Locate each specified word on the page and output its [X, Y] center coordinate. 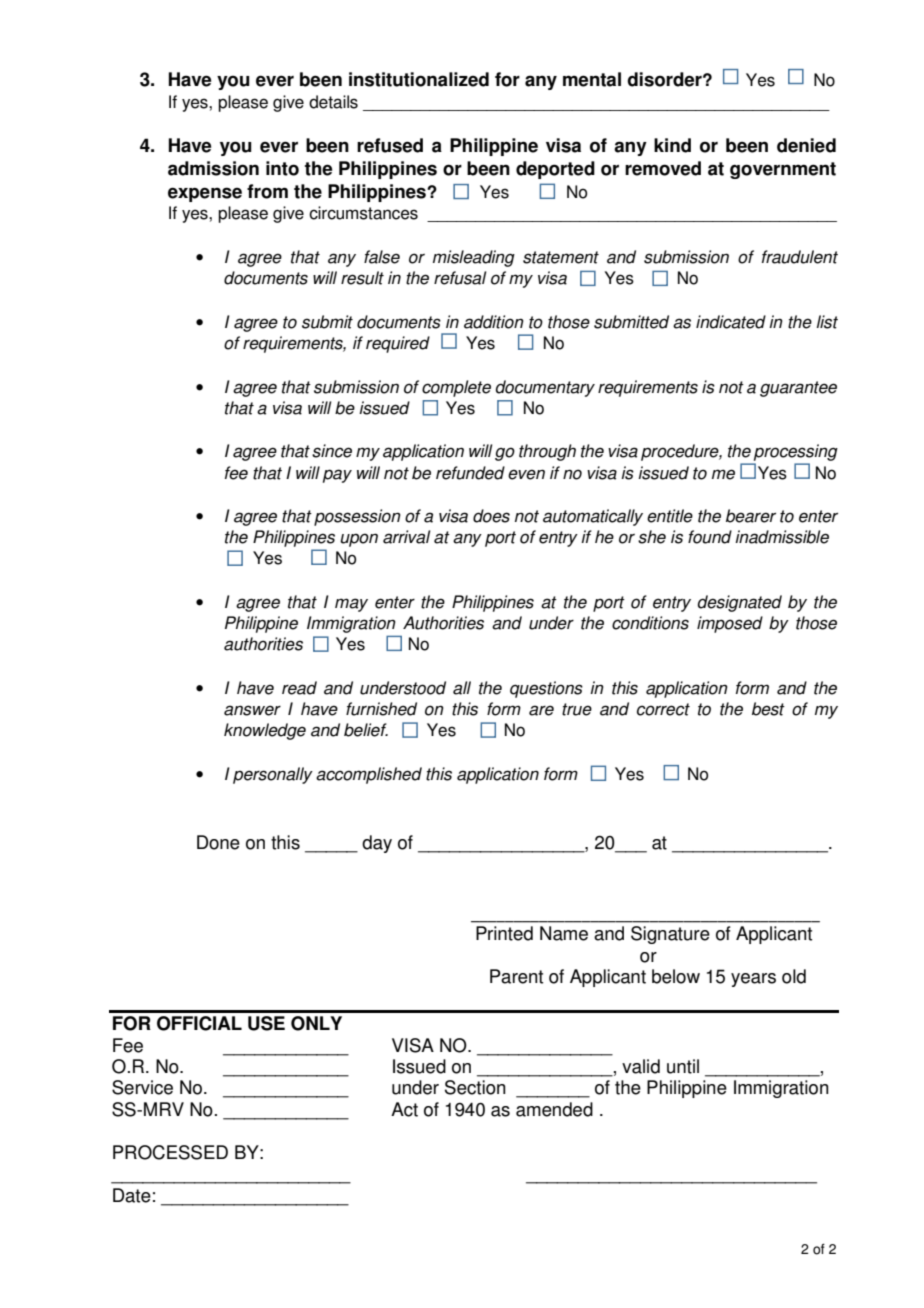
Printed [504, 933]
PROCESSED [170, 1152]
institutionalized [419, 79]
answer [252, 710]
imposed [730, 624]
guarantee [798, 389]
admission [213, 168]
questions [546, 689]
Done [218, 842]
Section [475, 1087]
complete [456, 388]
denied [806, 145]
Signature [670, 935]
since [332, 451]
